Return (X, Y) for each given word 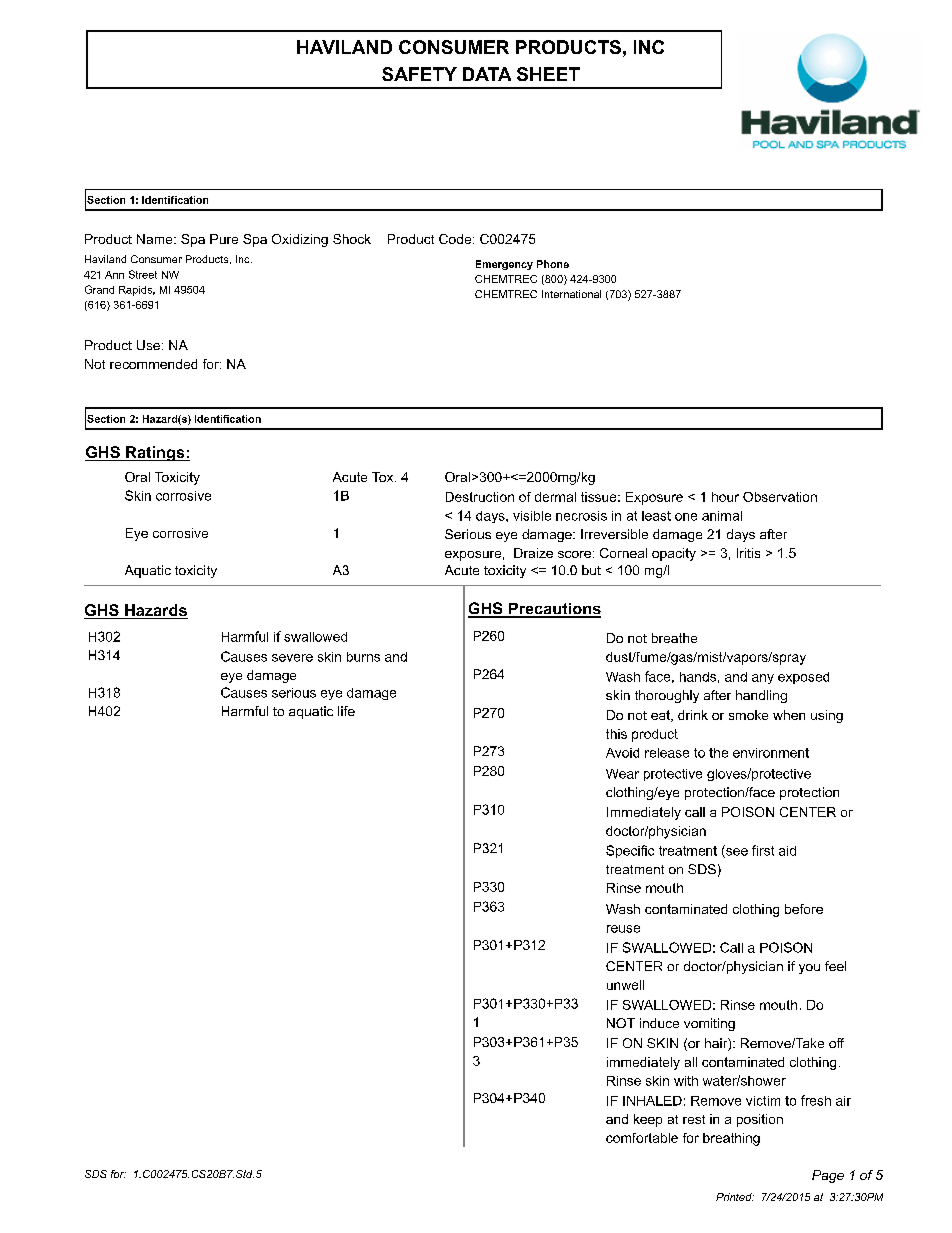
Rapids (137, 291)
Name (156, 239)
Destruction (480, 497)
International (571, 294)
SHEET (548, 74)
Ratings (155, 453)
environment (771, 753)
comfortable (642, 1138)
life (346, 711)
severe (292, 658)
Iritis (748, 553)
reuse (623, 929)
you (809, 969)
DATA (487, 74)
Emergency (504, 265)
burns (363, 657)
